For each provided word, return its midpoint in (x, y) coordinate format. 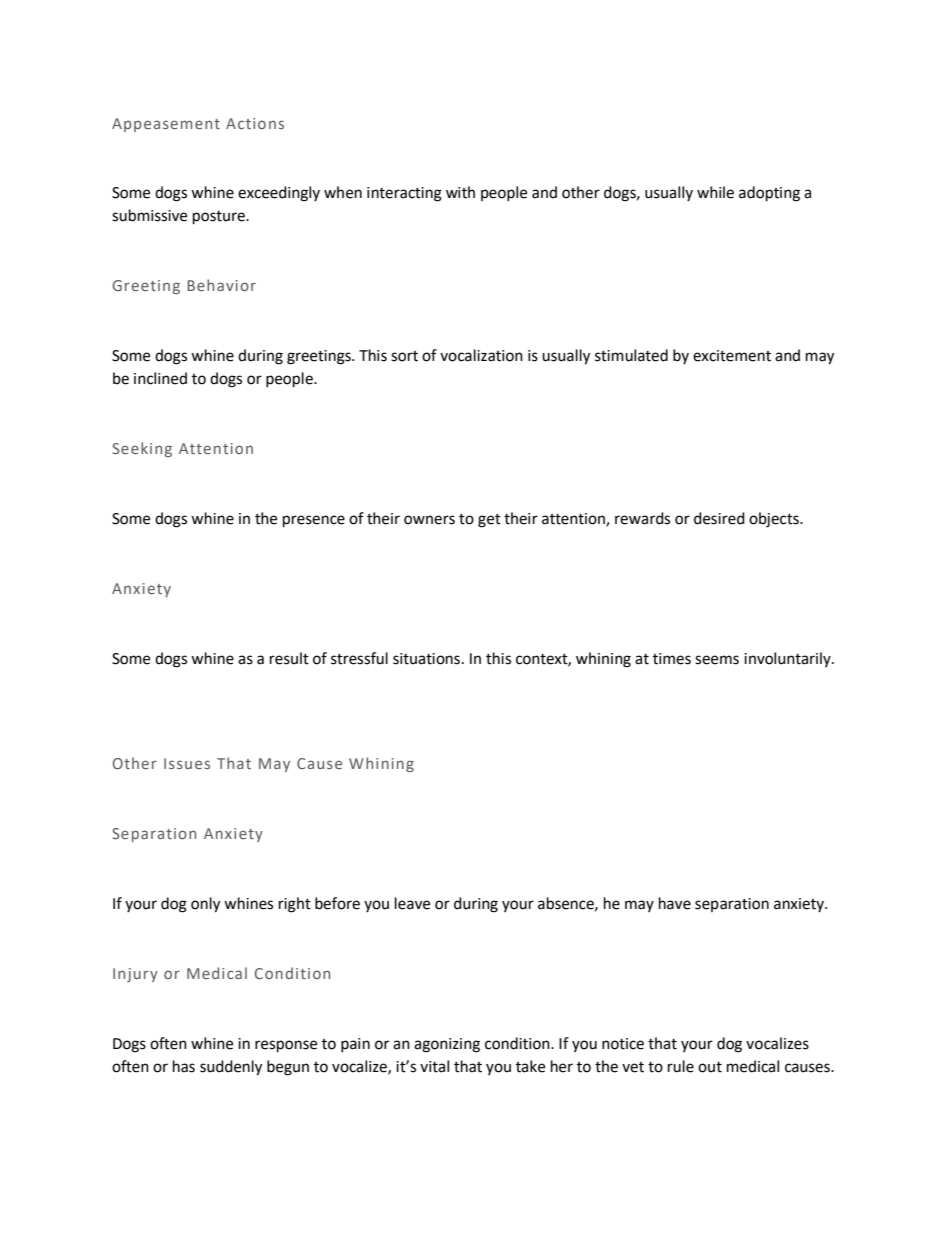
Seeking (142, 449)
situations (426, 659)
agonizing (447, 1045)
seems (717, 660)
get (489, 521)
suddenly (231, 1068)
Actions (255, 123)
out (710, 1067)
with (460, 192)
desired (719, 518)
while (715, 192)
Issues (187, 763)
